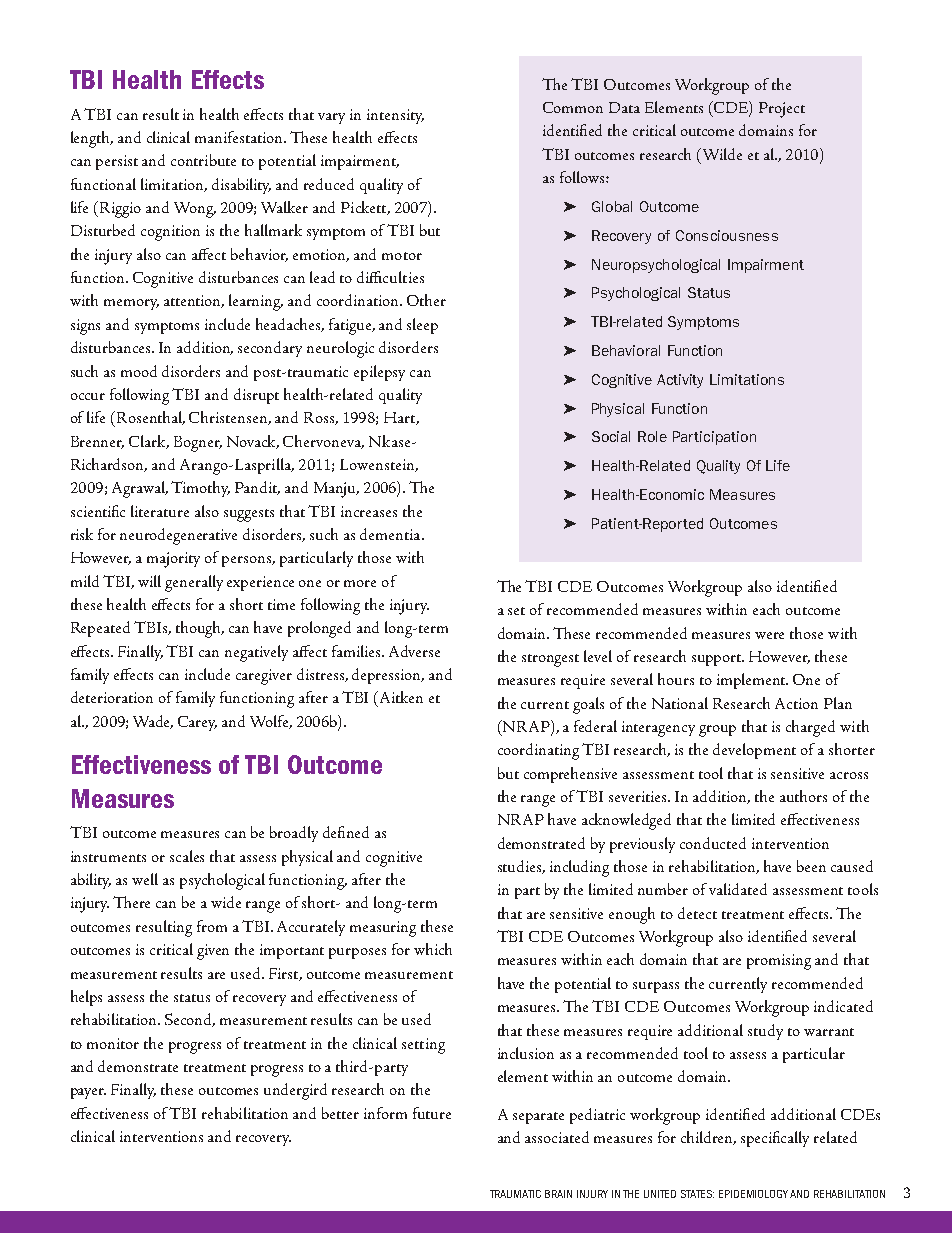 Image resolution: width=952 pixels, height=1233 pixels. What do you see at coordinates (433, 949) in the screenshot?
I see `which` at bounding box center [433, 949].
